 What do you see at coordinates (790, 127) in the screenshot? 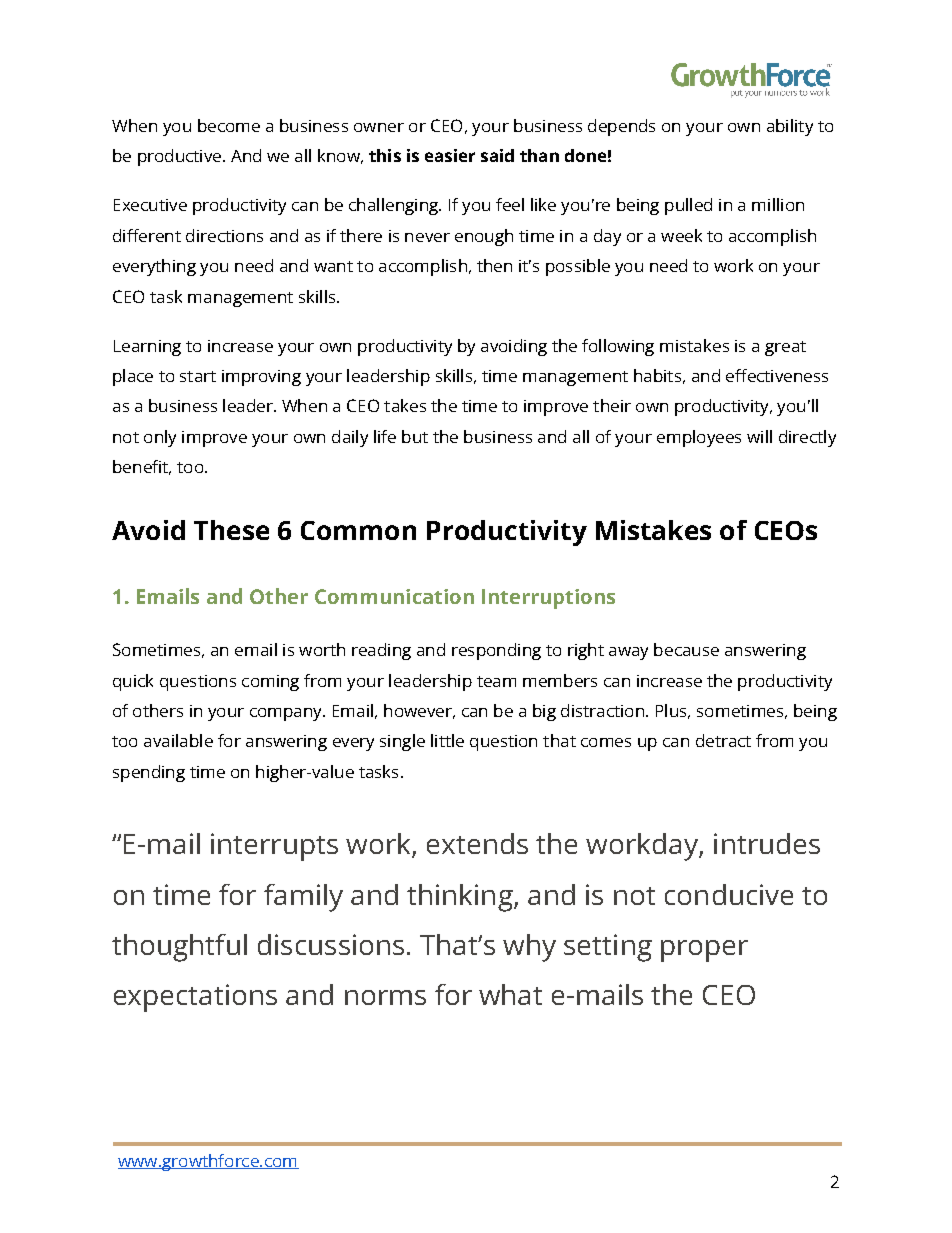
I see `ability` at bounding box center [790, 127].
